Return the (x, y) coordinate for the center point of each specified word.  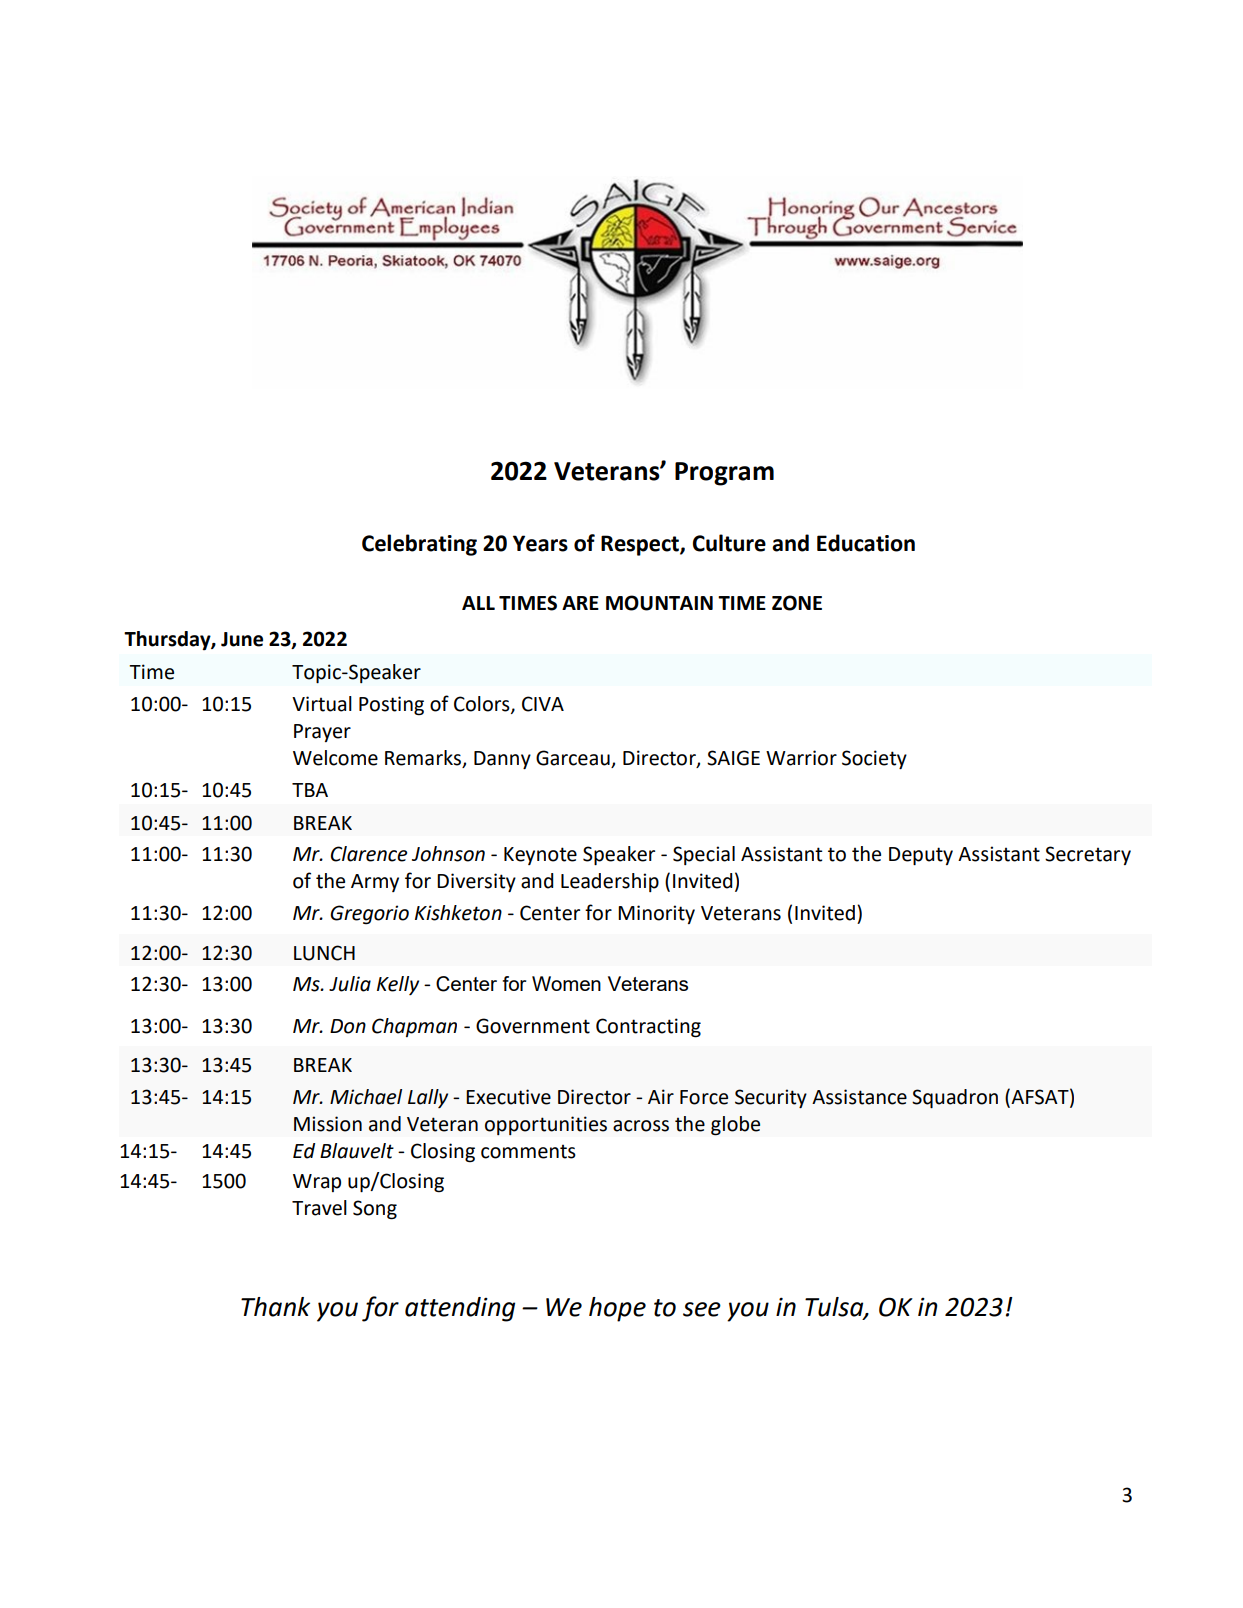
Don (348, 1026)
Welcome (335, 758)
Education (866, 543)
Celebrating (419, 545)
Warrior (801, 758)
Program (724, 474)
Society (874, 759)
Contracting (648, 1028)
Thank (275, 1307)
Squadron (955, 1098)
